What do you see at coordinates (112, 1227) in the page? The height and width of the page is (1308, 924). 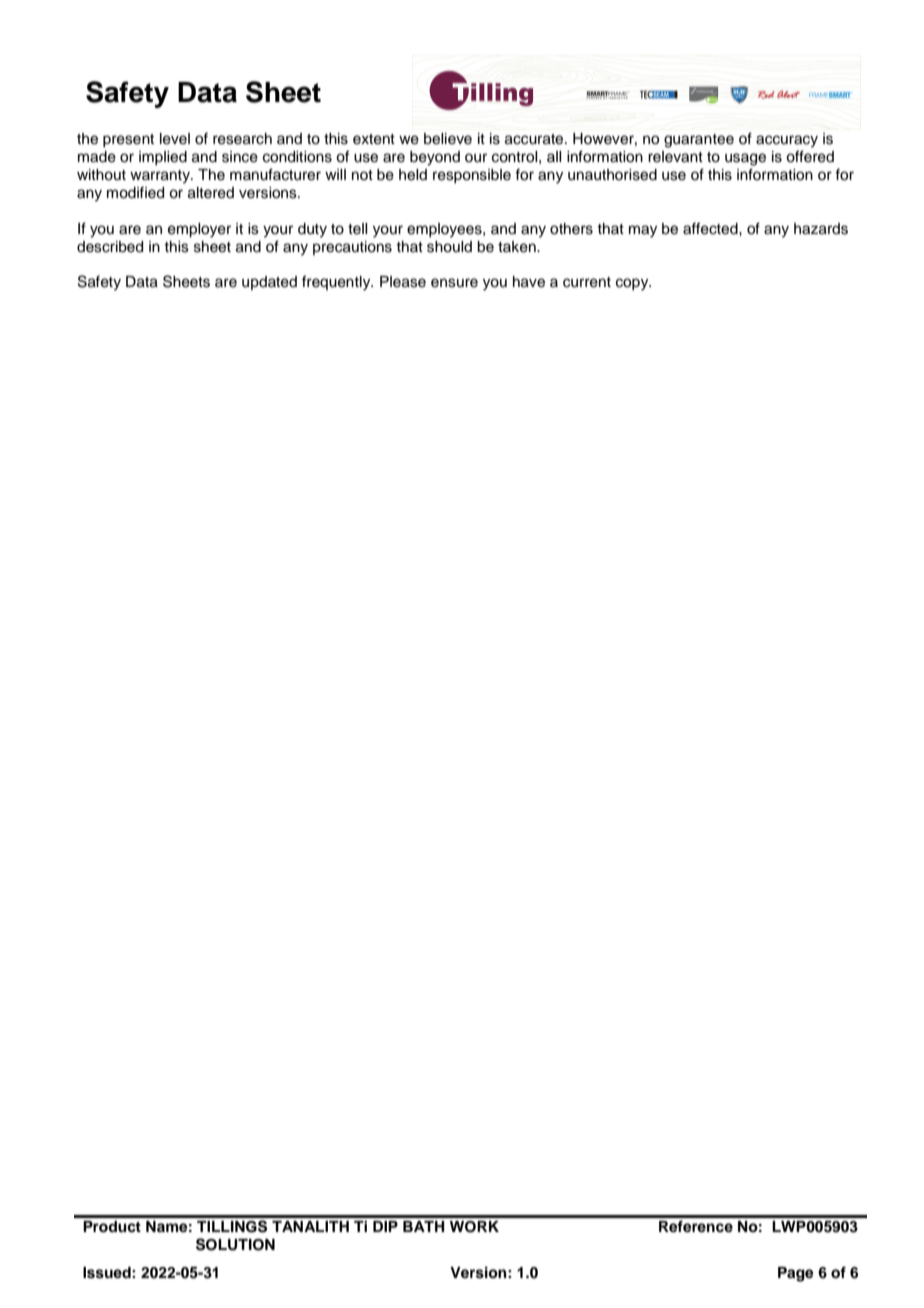 I see `Product` at bounding box center [112, 1227].
